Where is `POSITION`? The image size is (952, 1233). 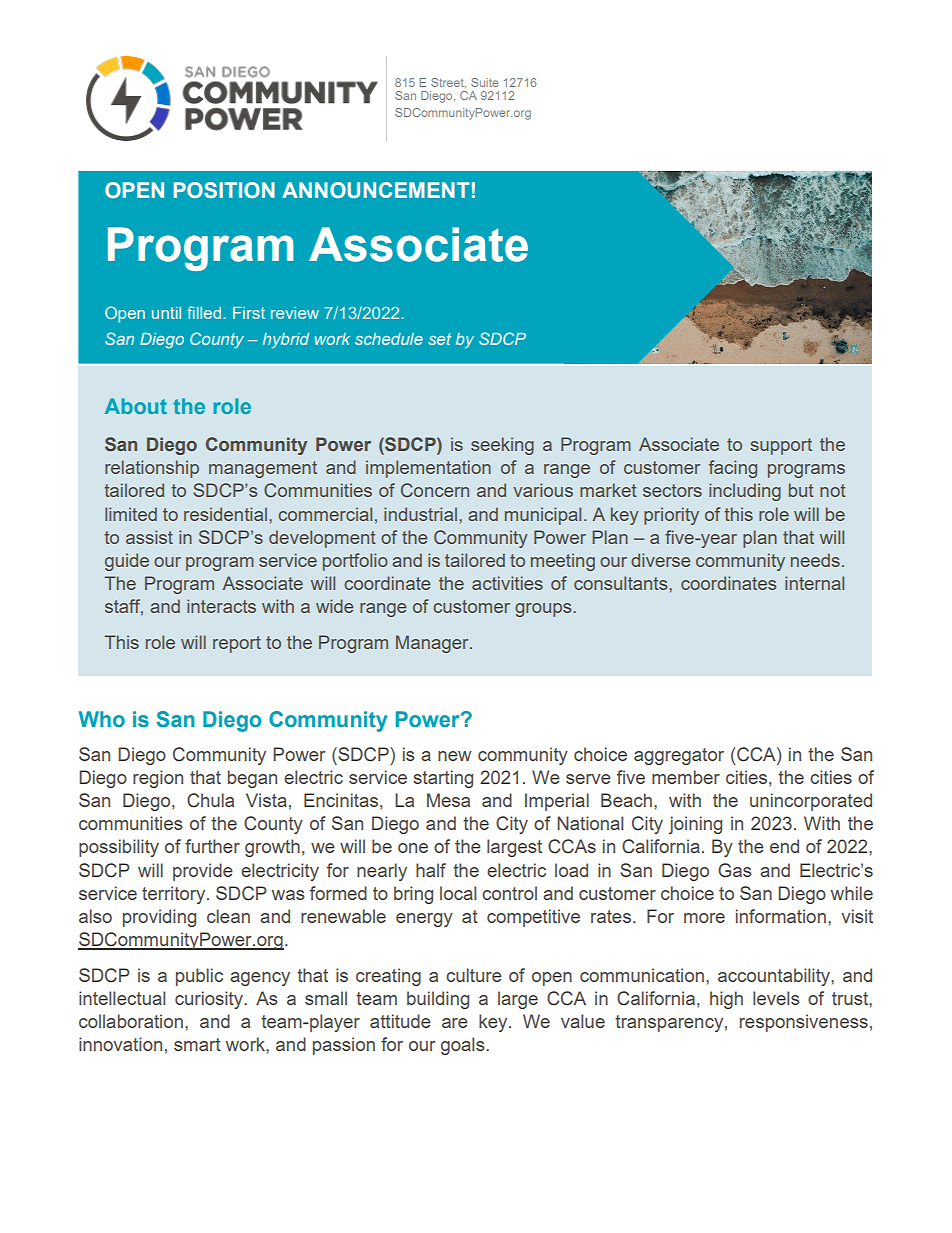
POSITION is located at coordinates (224, 190).
